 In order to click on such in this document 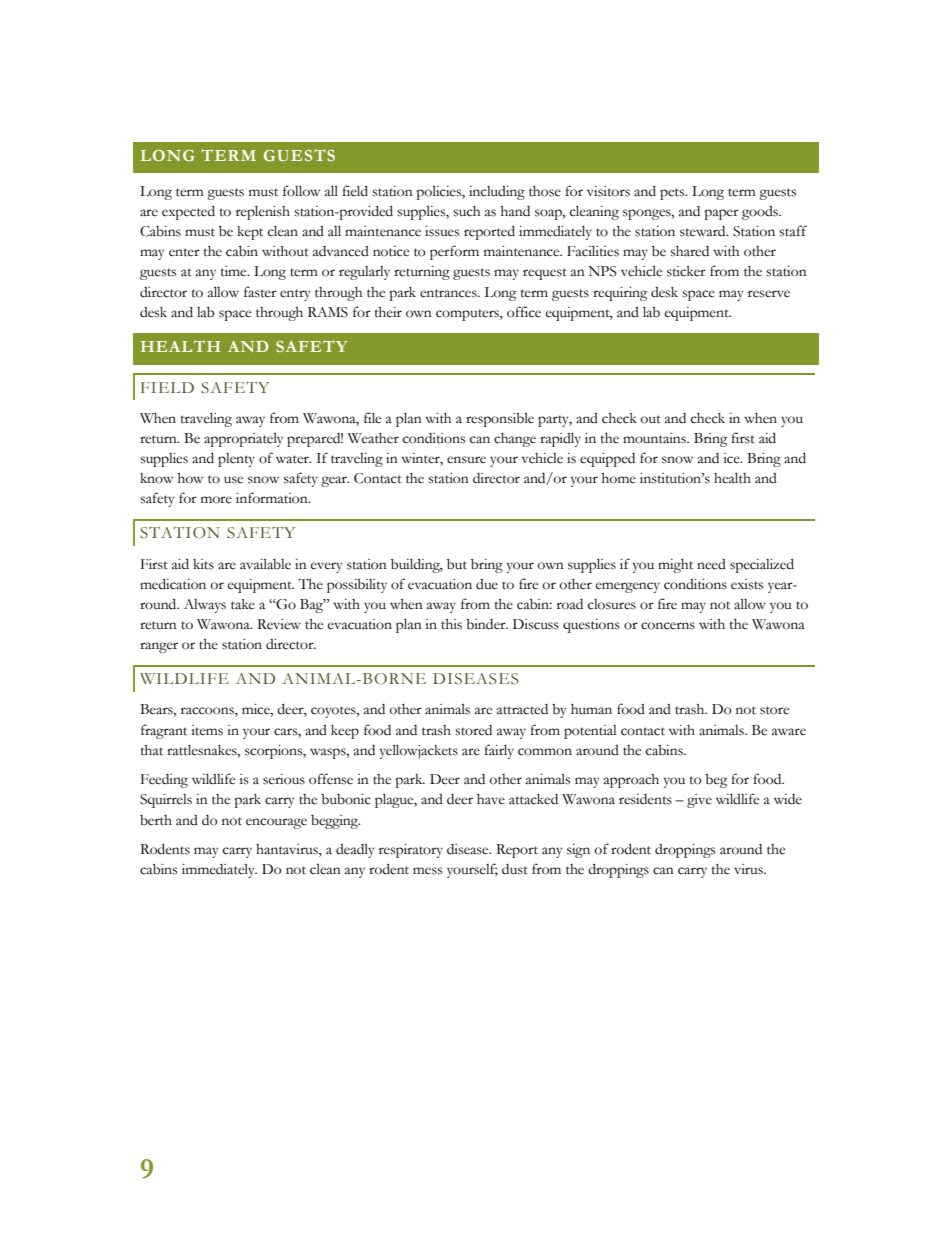, I will do `click(466, 211)`.
